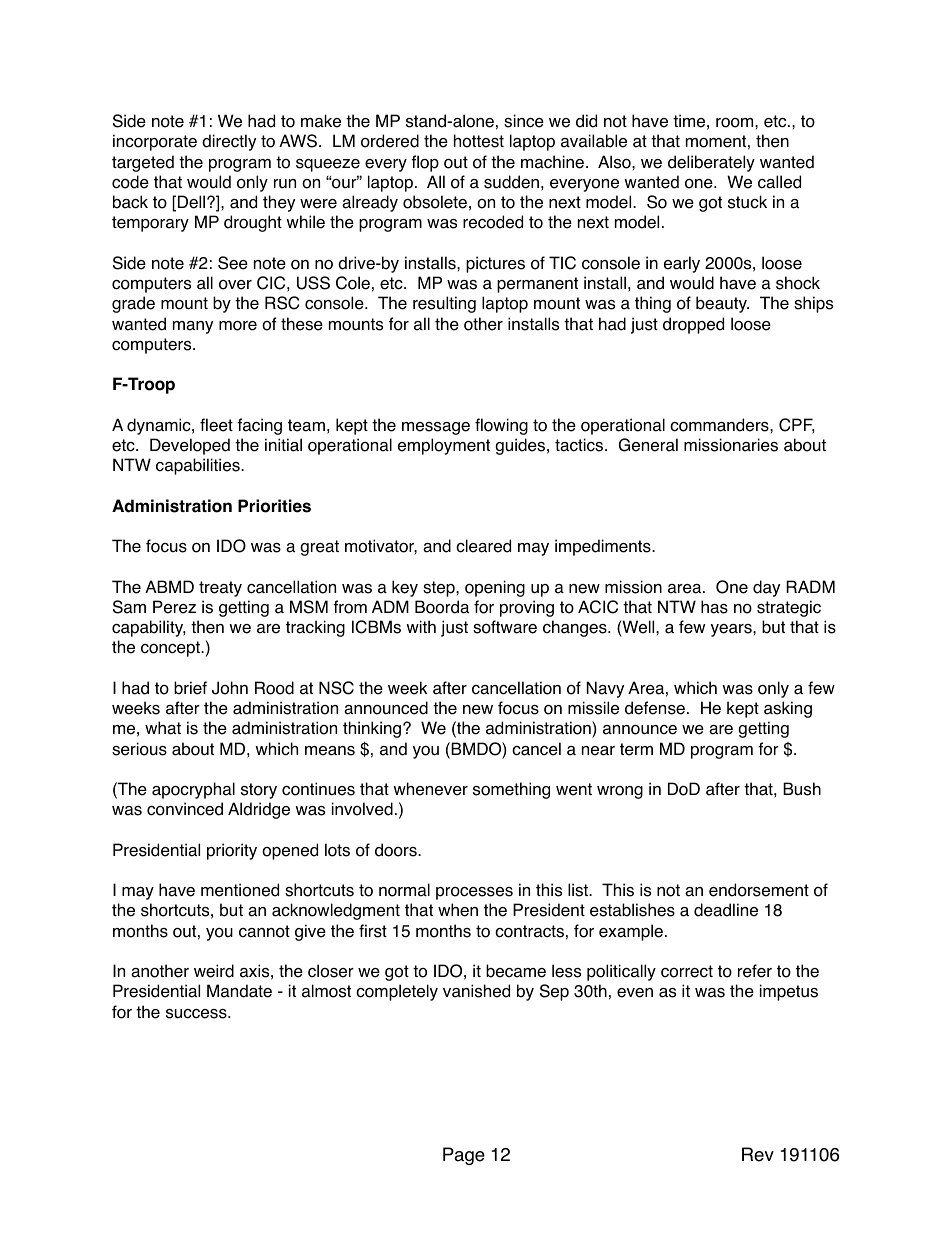 The height and width of the page is (1233, 952). What do you see at coordinates (197, 1014) in the page?
I see `success` at bounding box center [197, 1014].
